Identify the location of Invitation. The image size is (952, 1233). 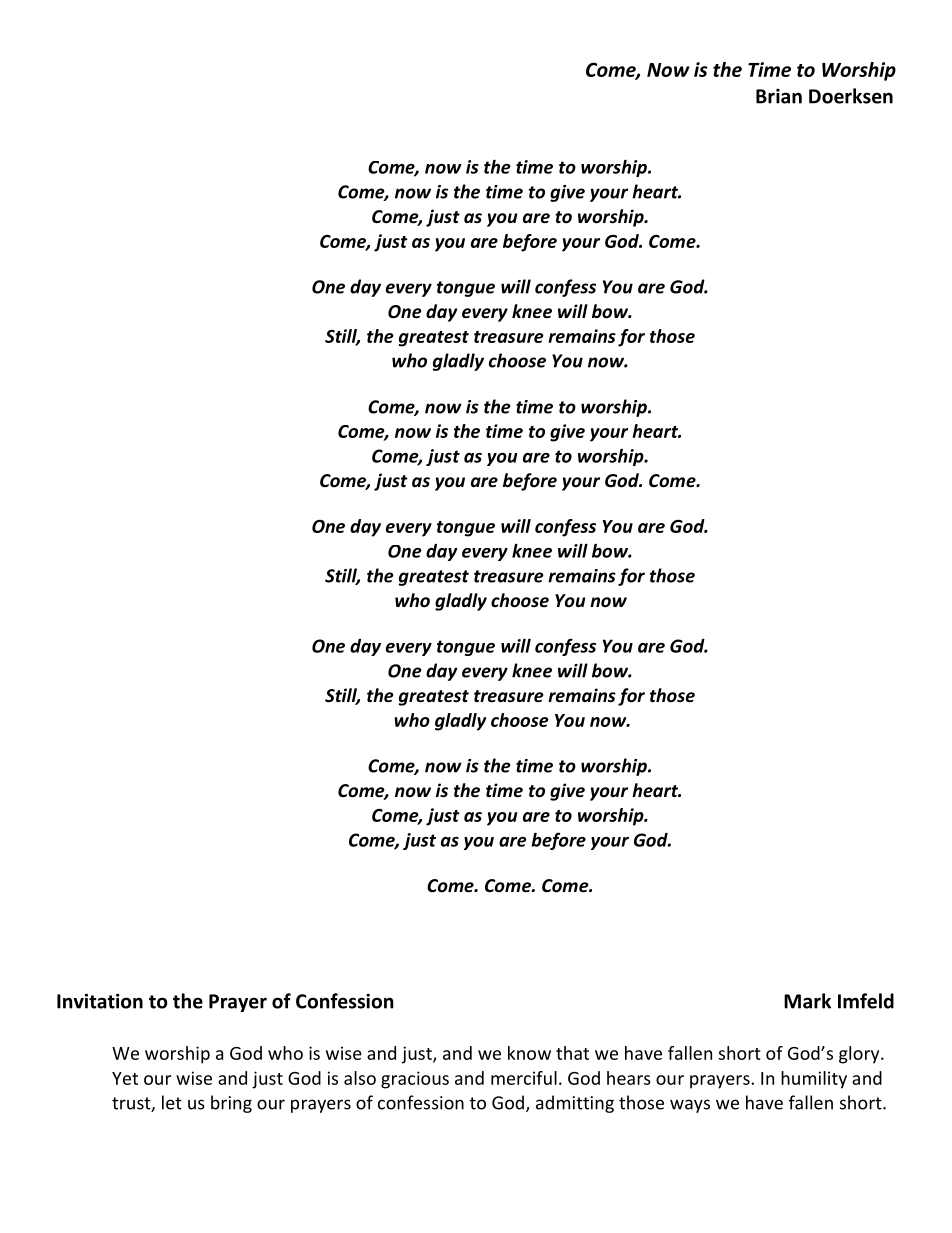
(100, 1001).
